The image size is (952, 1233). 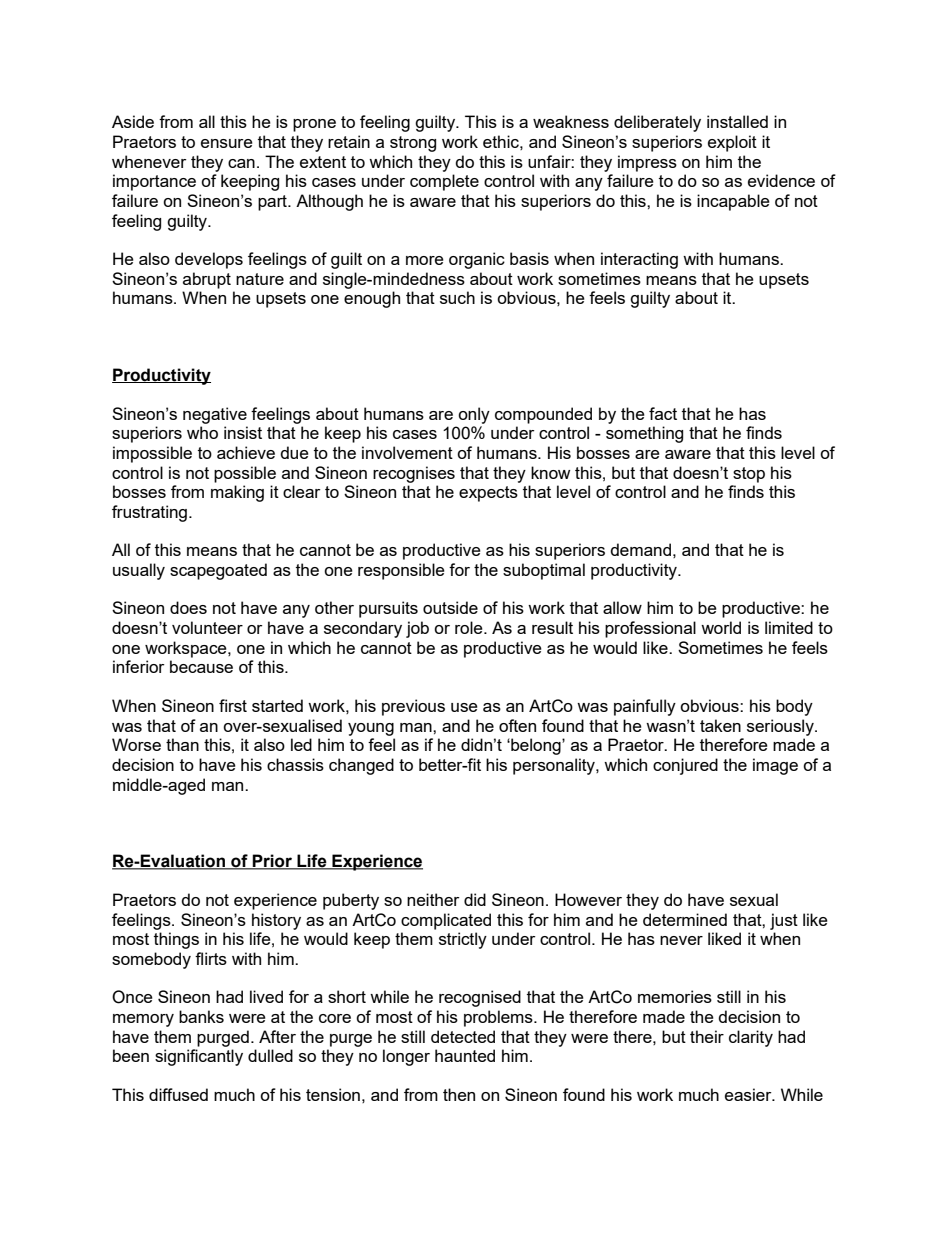 What do you see at coordinates (199, 1057) in the page?
I see `significantly` at bounding box center [199, 1057].
